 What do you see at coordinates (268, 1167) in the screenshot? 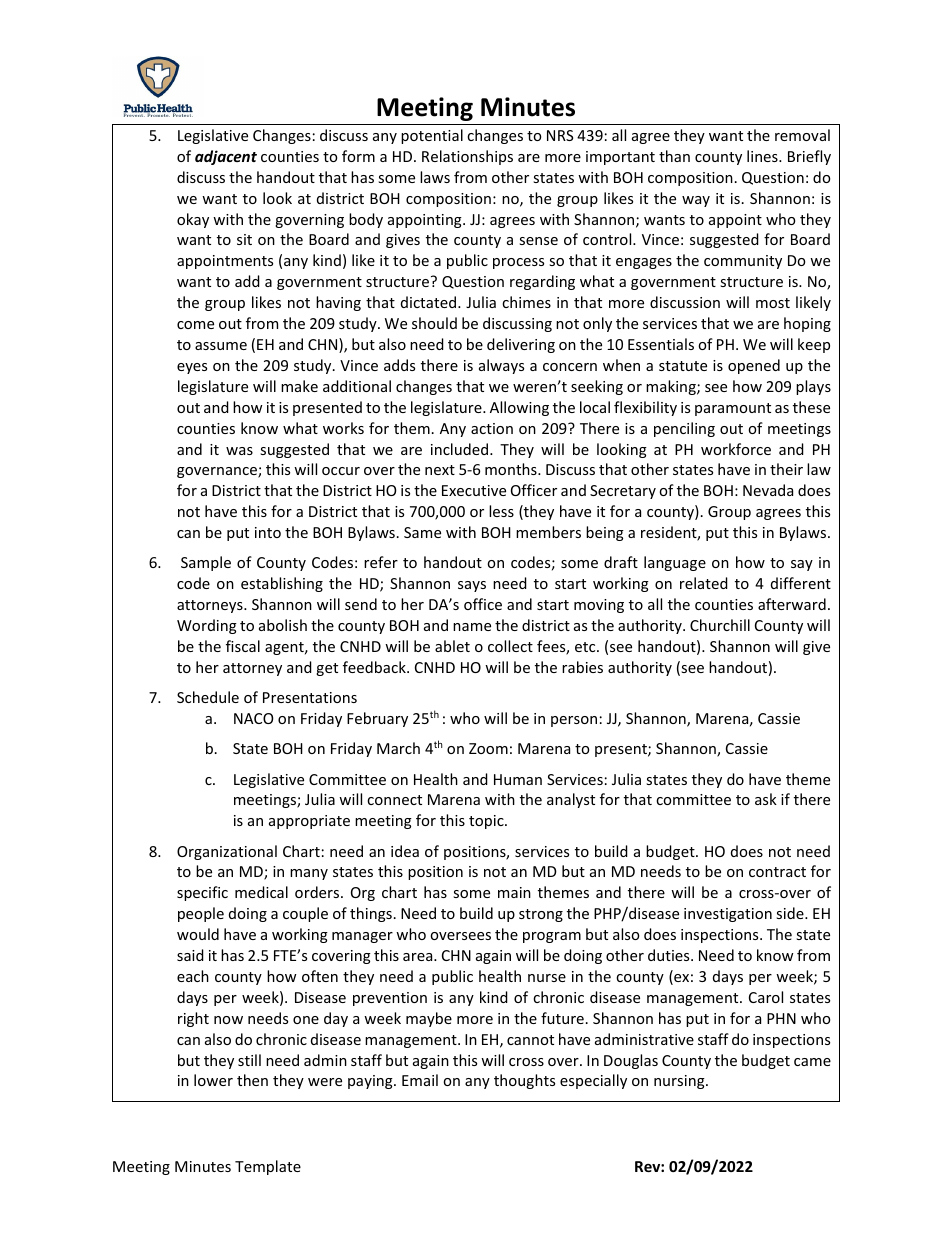
I see `Template` at bounding box center [268, 1167].
